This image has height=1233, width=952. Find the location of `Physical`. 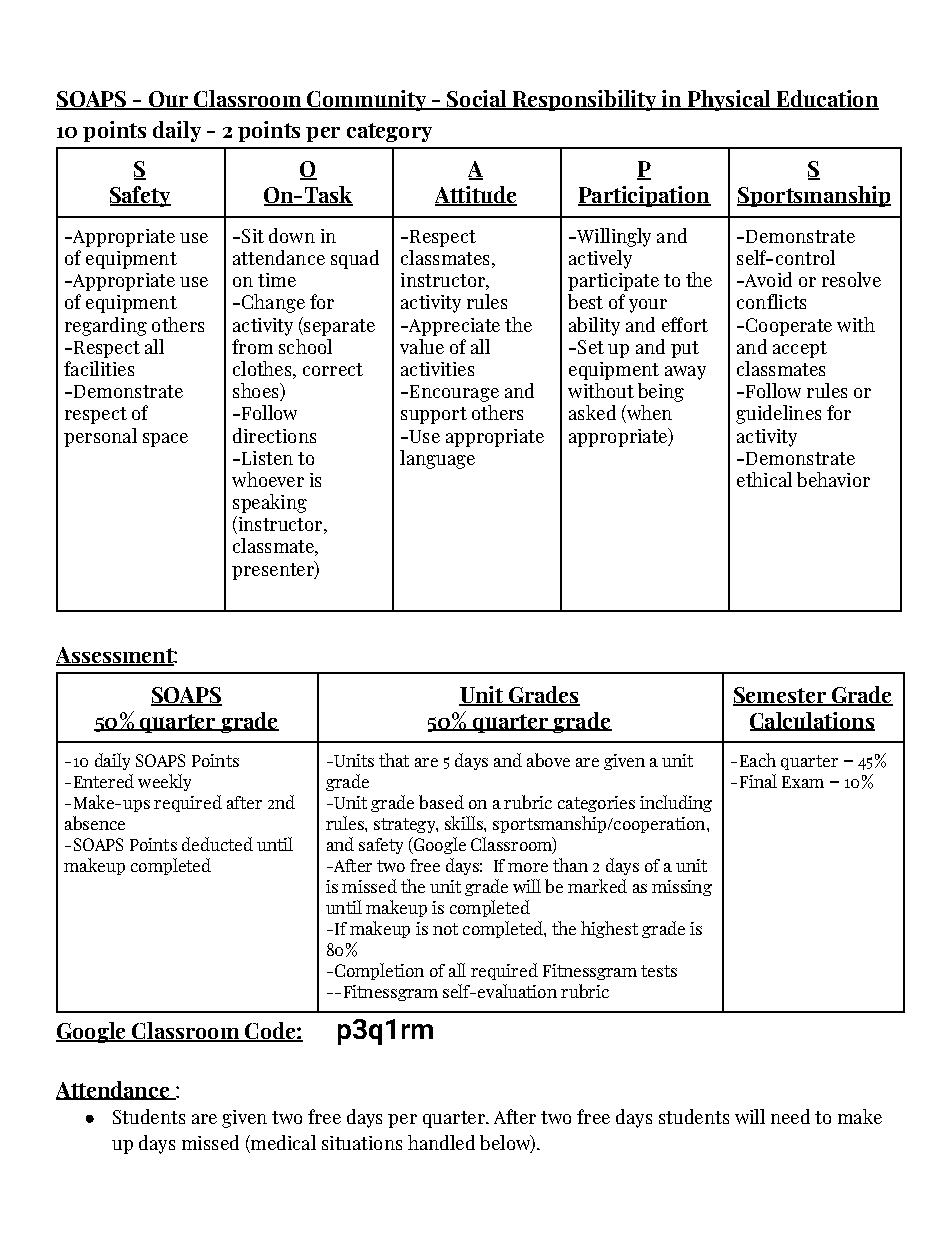

Physical is located at coordinates (729, 100).
